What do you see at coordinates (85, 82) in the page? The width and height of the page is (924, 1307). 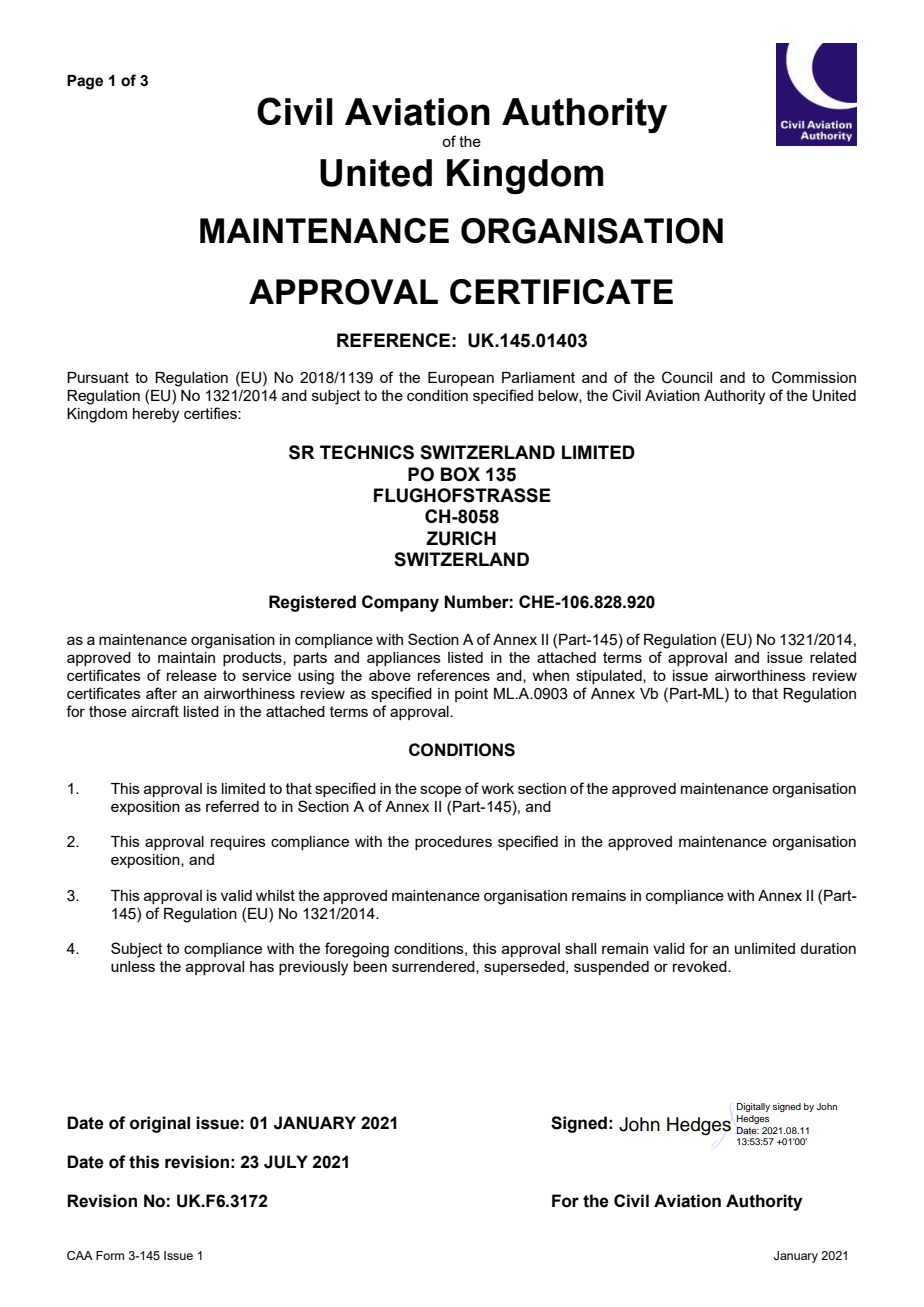 I see `Page` at bounding box center [85, 82].
